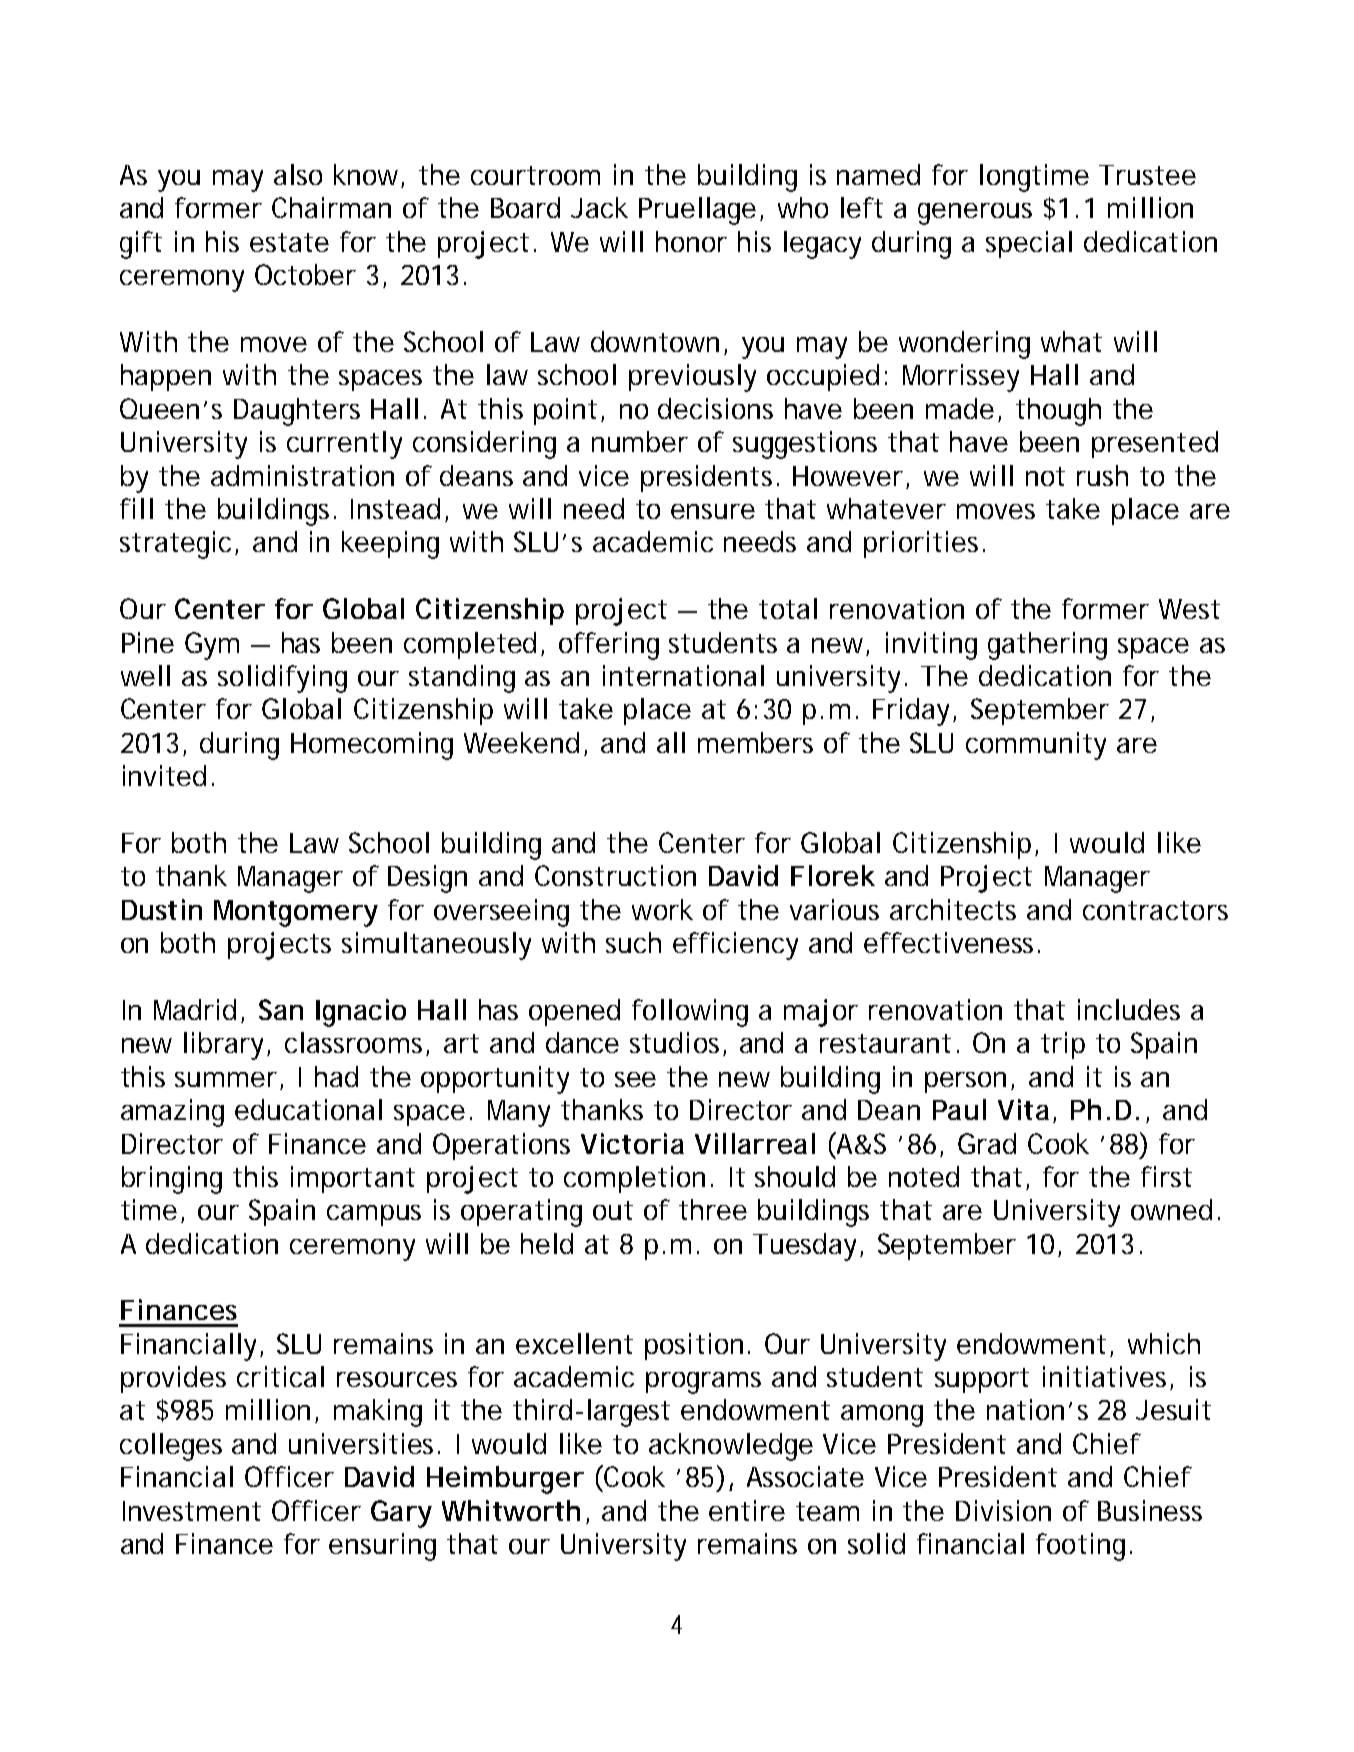 The image size is (1354, 1752). I want to click on Gym, so click(212, 646).
